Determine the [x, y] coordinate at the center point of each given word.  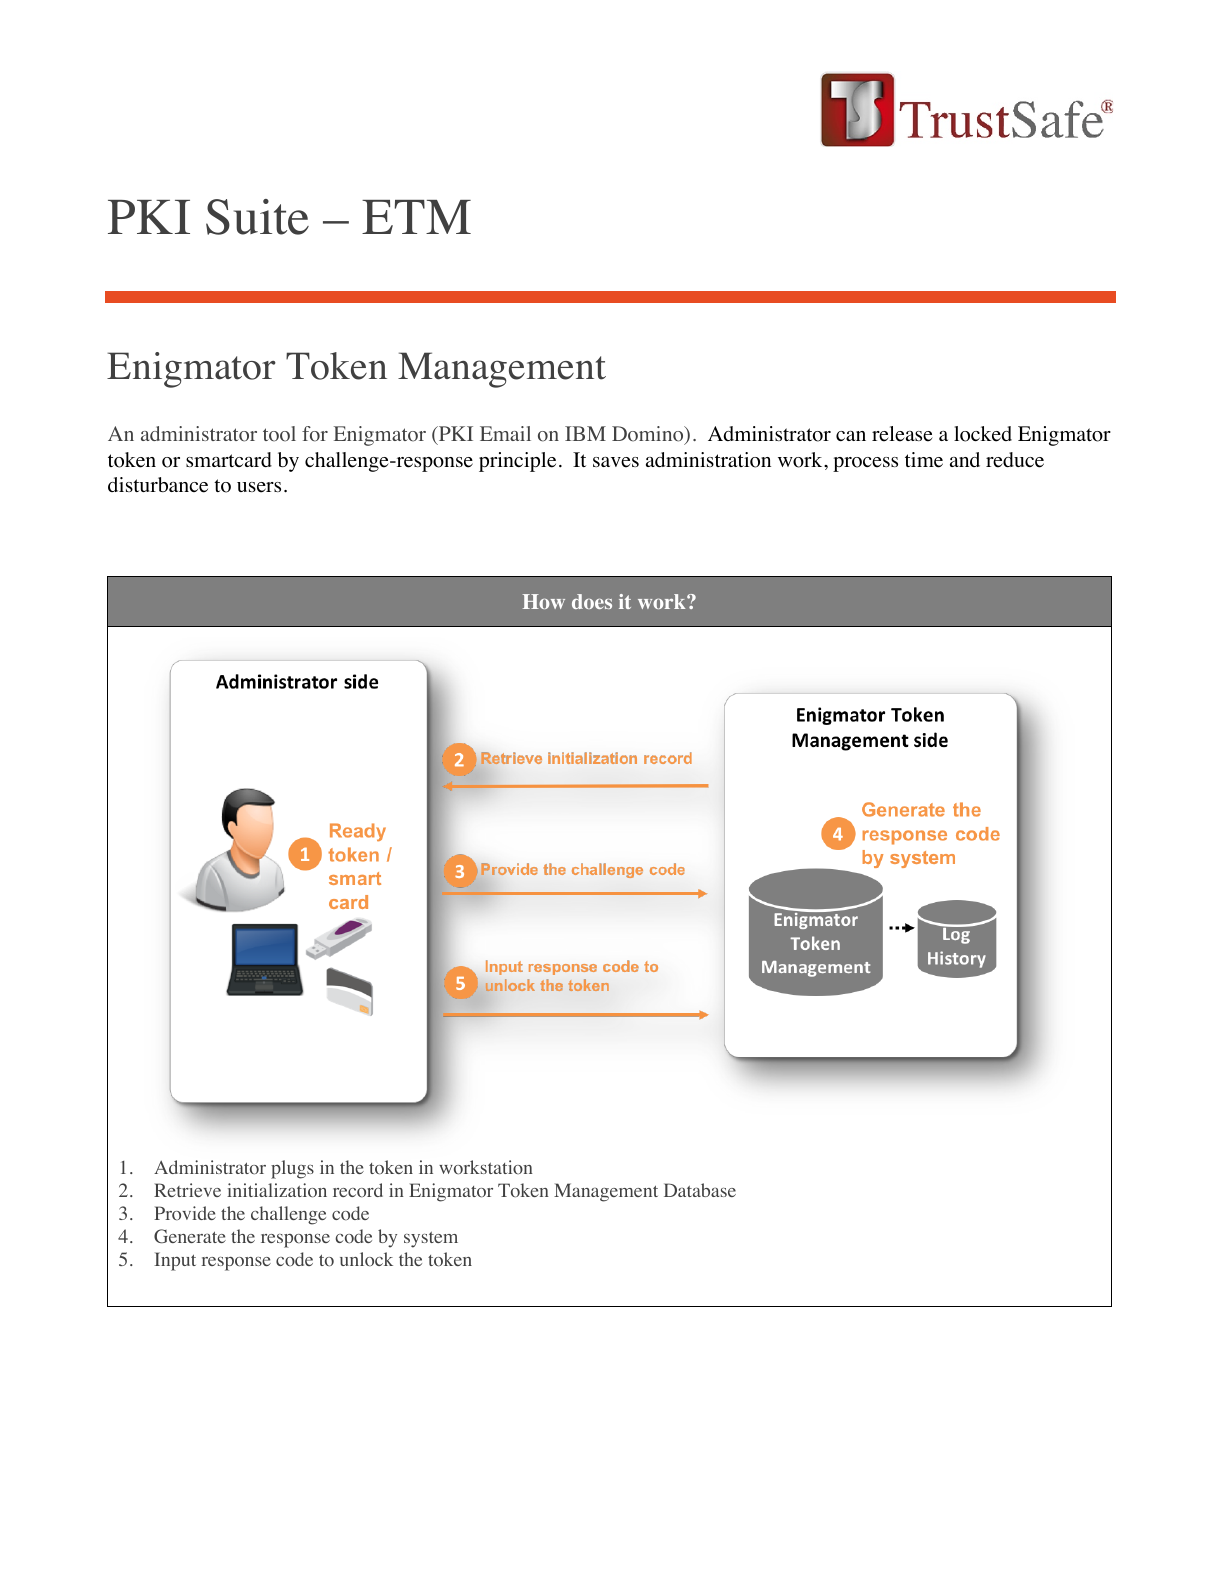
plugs [292, 1169]
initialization [277, 1190]
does [592, 601]
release [902, 434]
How [544, 601]
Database [700, 1190]
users [259, 487]
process [865, 464]
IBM [585, 433]
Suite [257, 217]
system [431, 1239]
